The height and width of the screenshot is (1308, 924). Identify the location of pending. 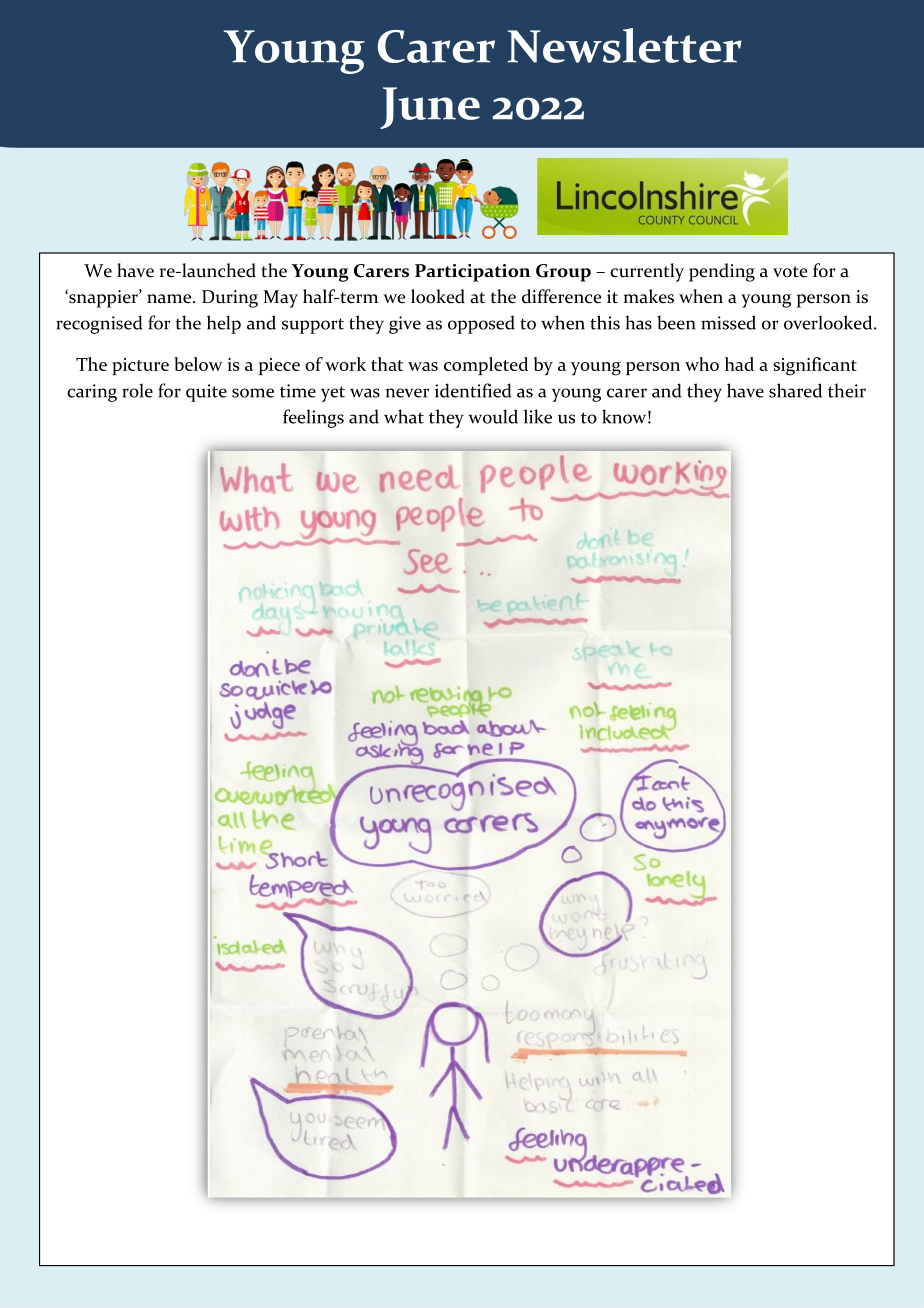
(722, 272).
